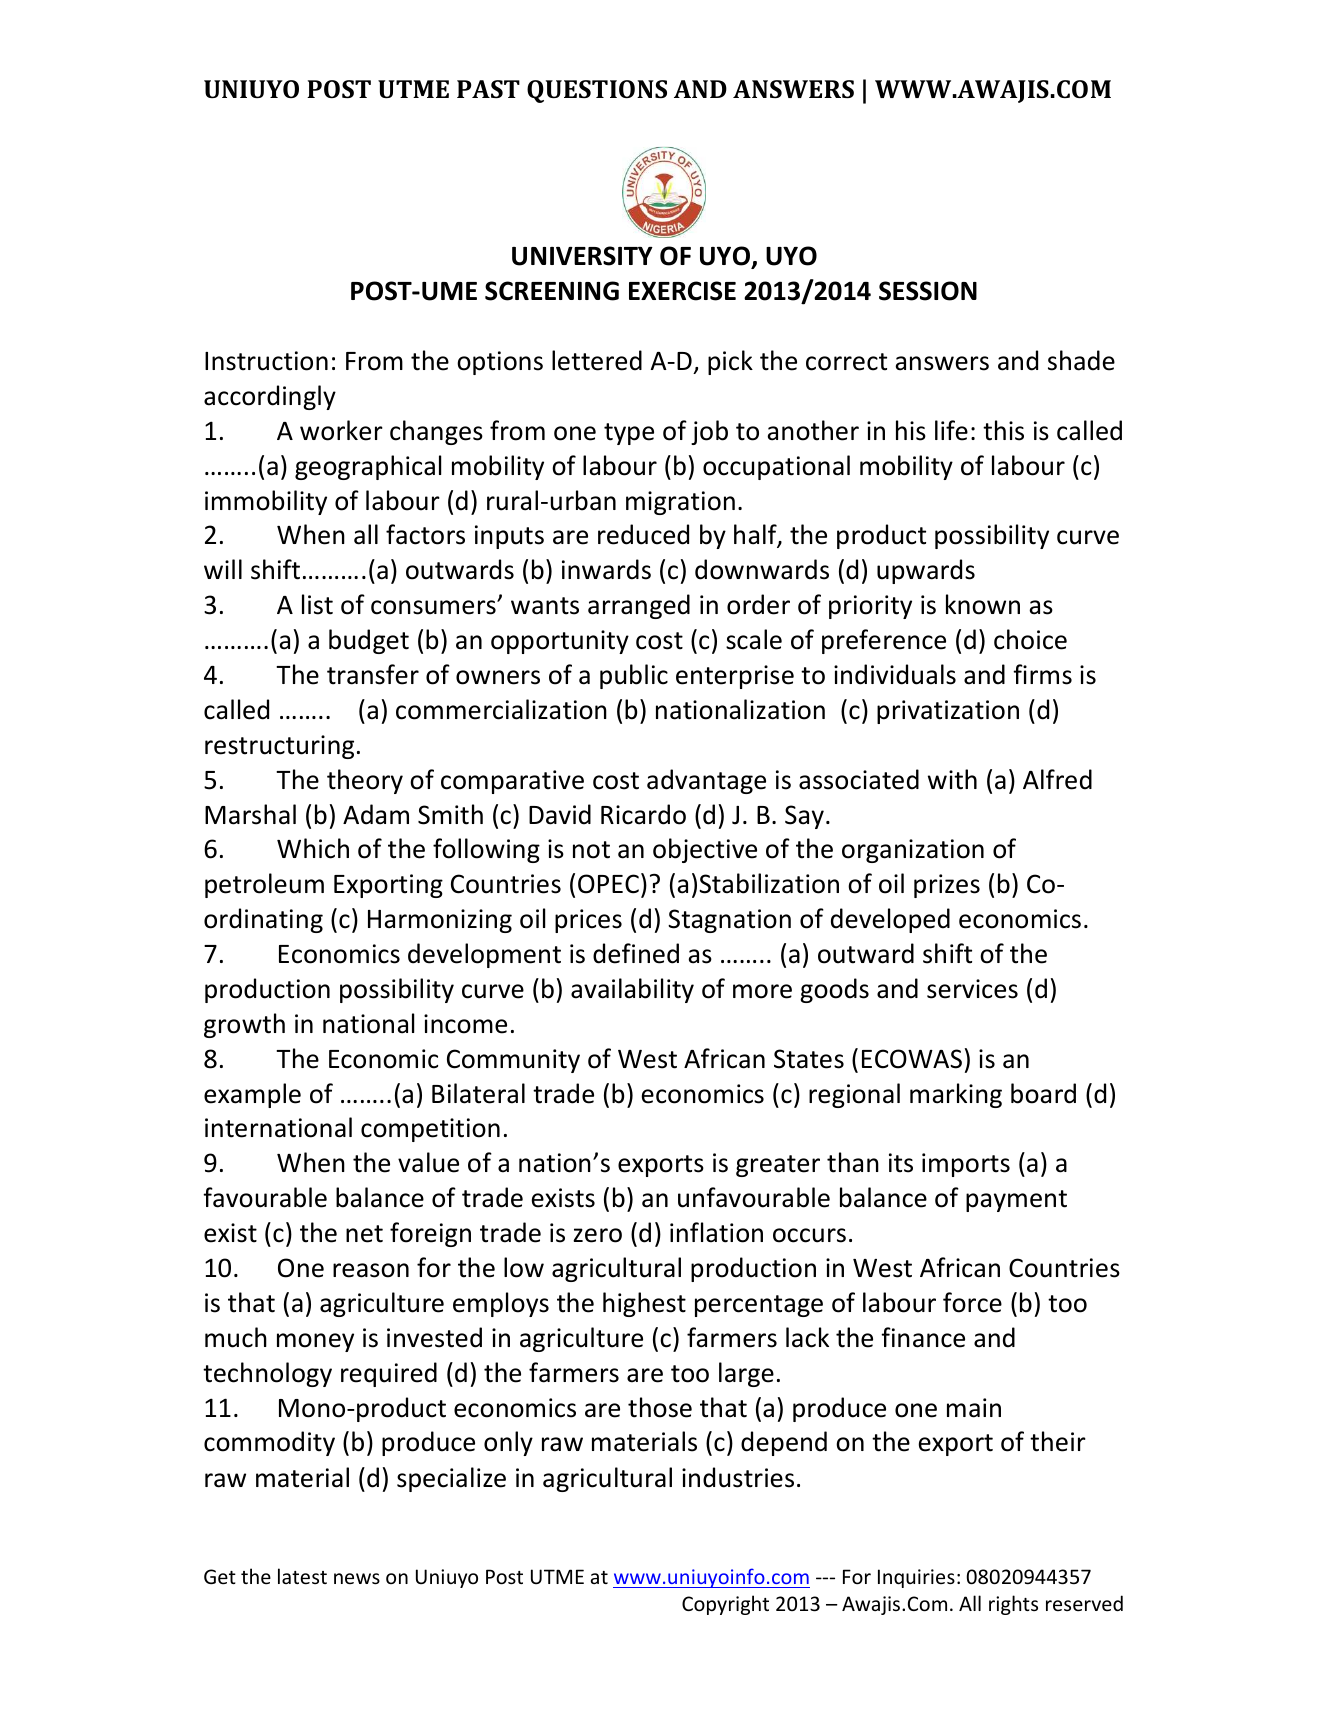 The image size is (1329, 1720). Describe the element at coordinates (317, 604) in the screenshot. I see `list` at that location.
